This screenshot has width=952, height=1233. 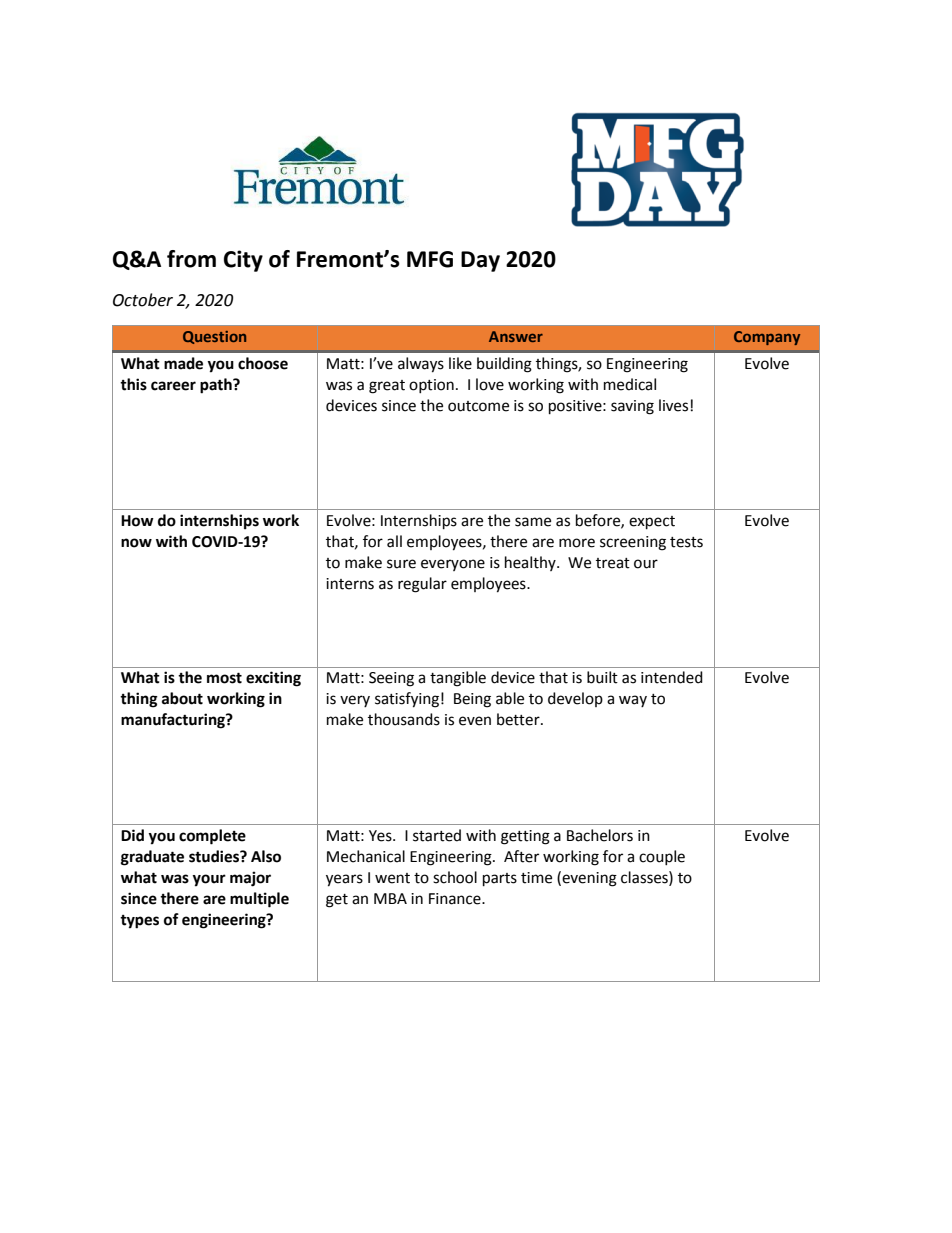 I want to click on MFG, so click(x=430, y=259).
